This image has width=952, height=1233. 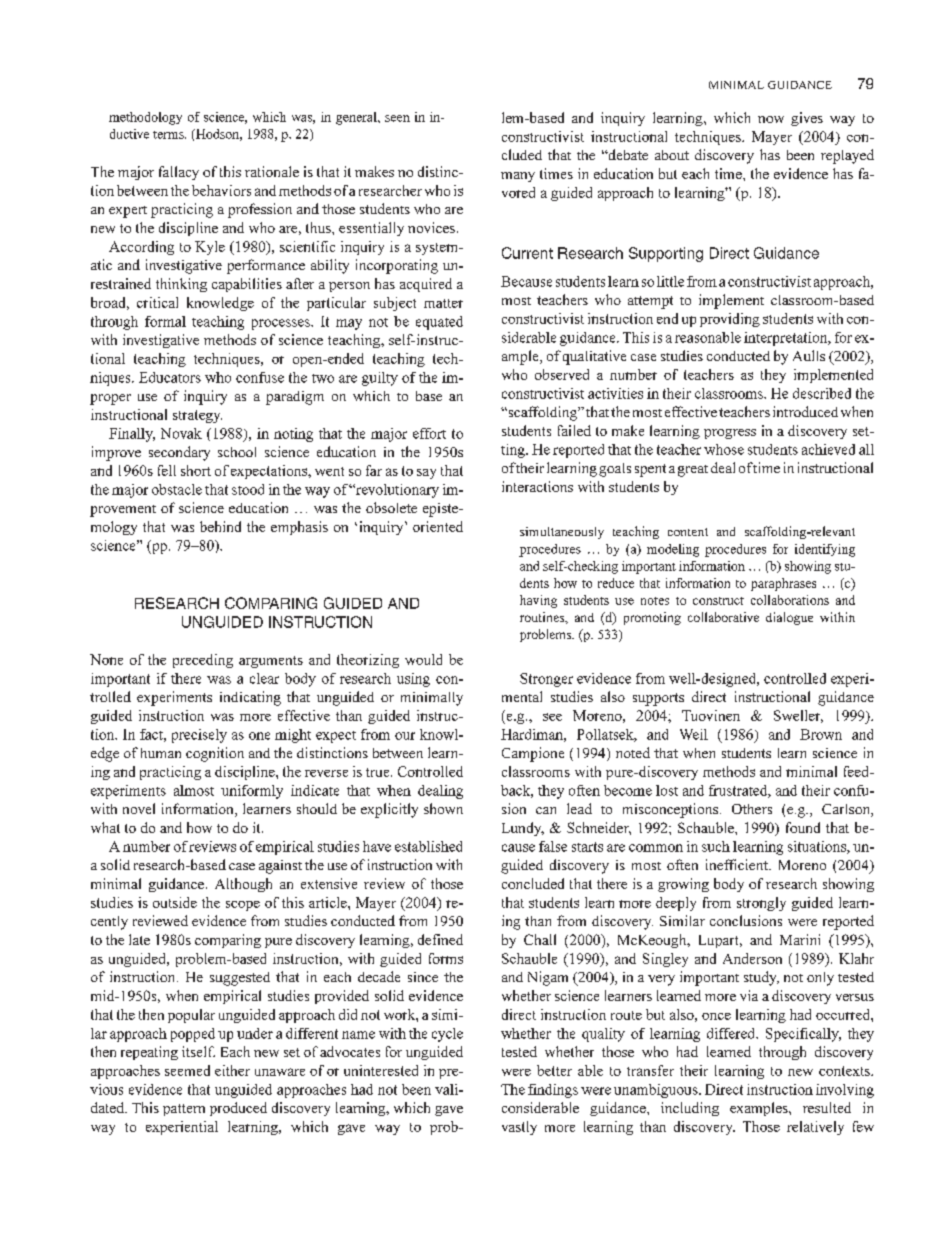 What do you see at coordinates (538, 601) in the image?
I see `having` at bounding box center [538, 601].
